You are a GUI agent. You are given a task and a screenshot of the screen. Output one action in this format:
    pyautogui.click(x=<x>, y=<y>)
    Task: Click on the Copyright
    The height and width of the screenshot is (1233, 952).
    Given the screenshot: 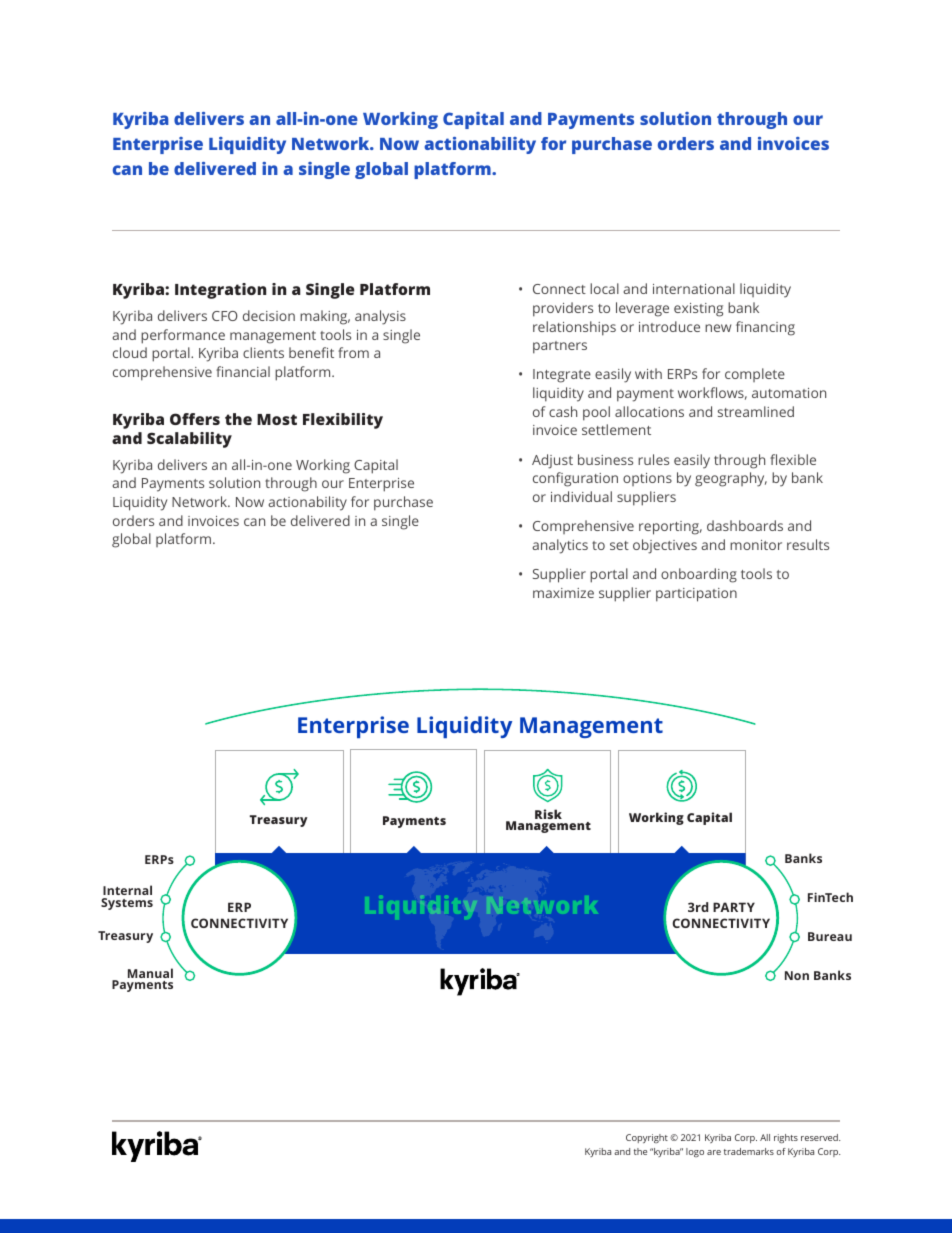 What is the action you would take?
    pyautogui.click(x=647, y=1138)
